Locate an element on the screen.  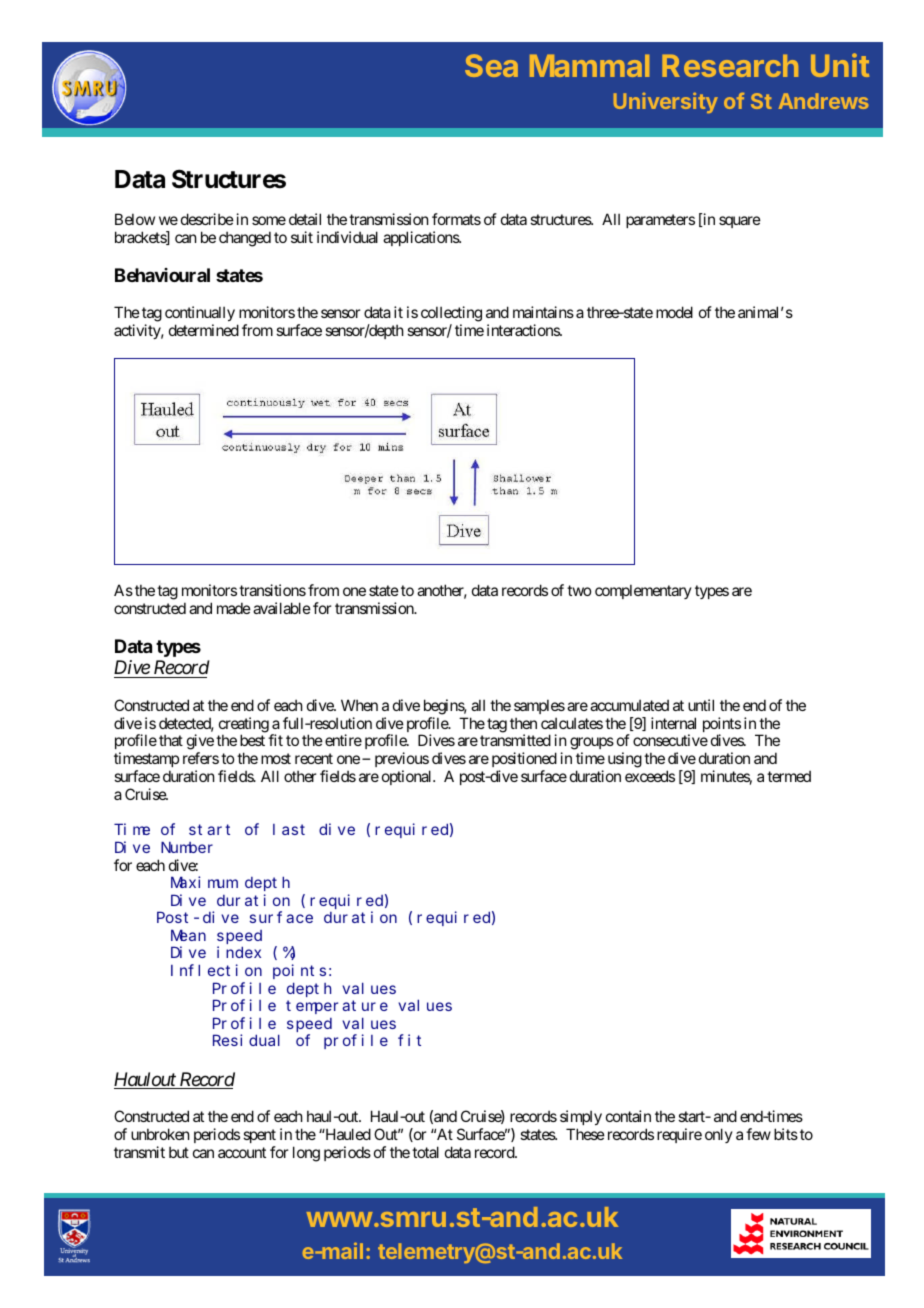
refers is located at coordinates (201, 758).
